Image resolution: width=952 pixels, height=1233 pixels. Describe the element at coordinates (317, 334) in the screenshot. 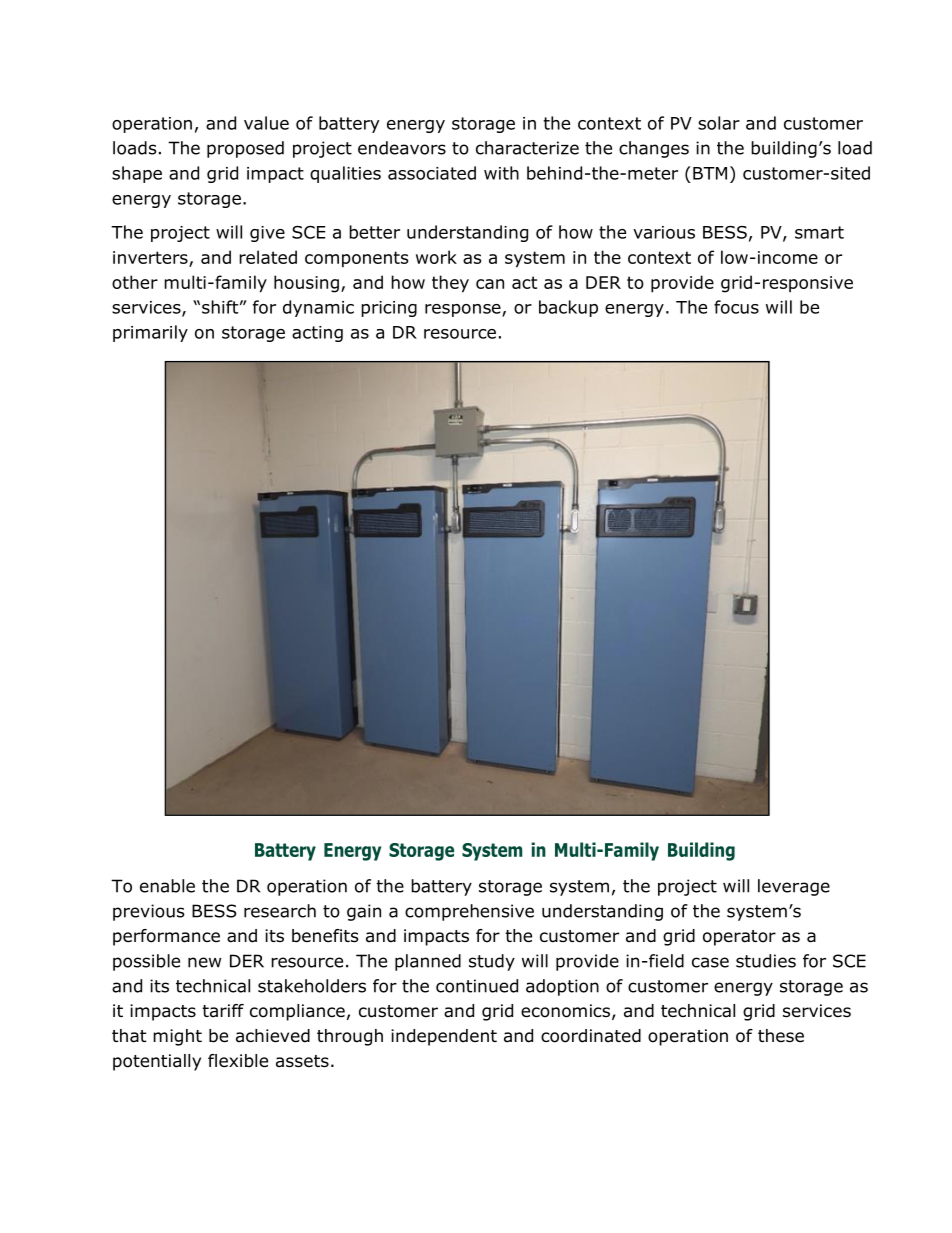

I see `acting` at that location.
